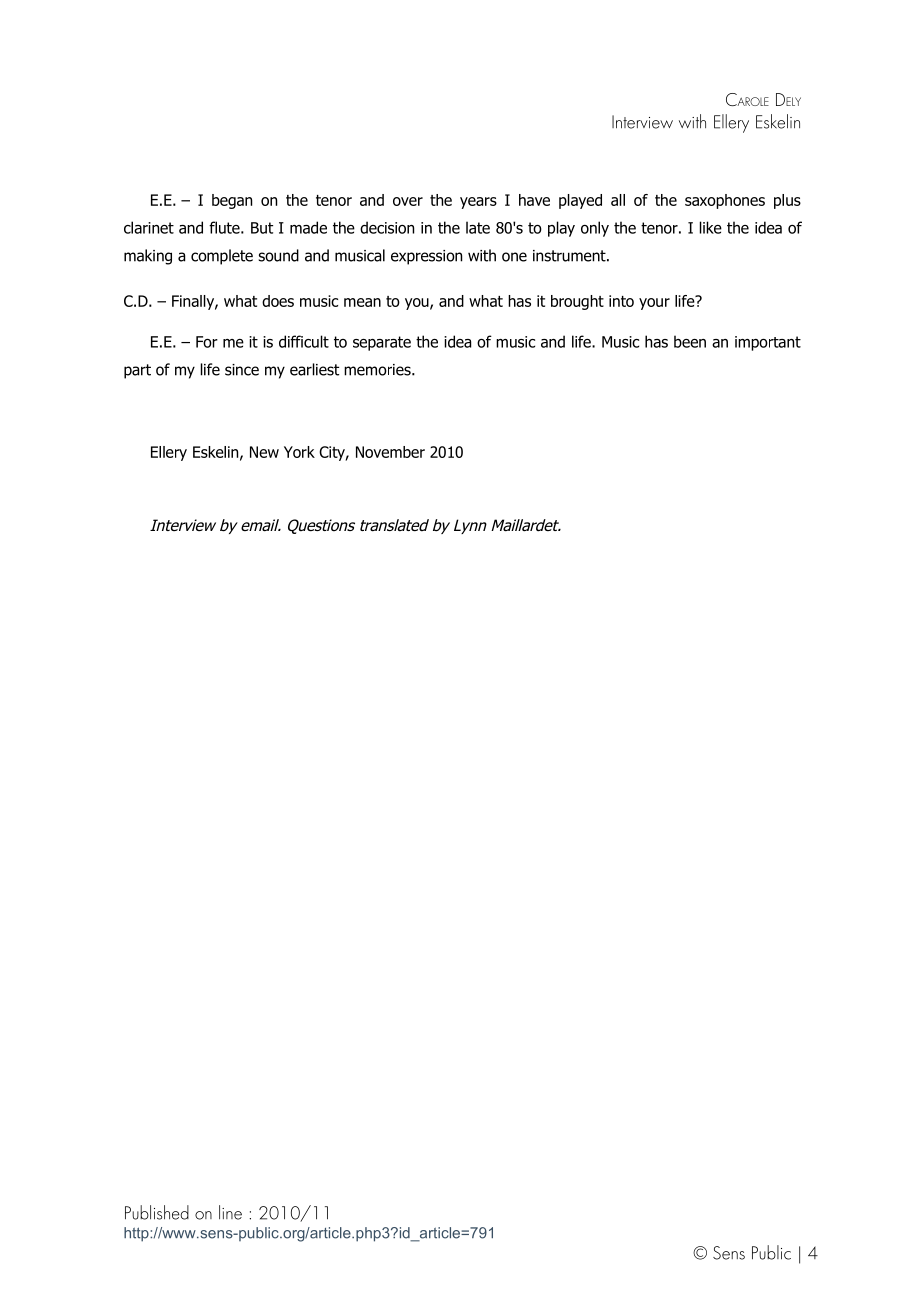 The width and height of the screenshot is (924, 1308). I want to click on Published, so click(157, 1212).
